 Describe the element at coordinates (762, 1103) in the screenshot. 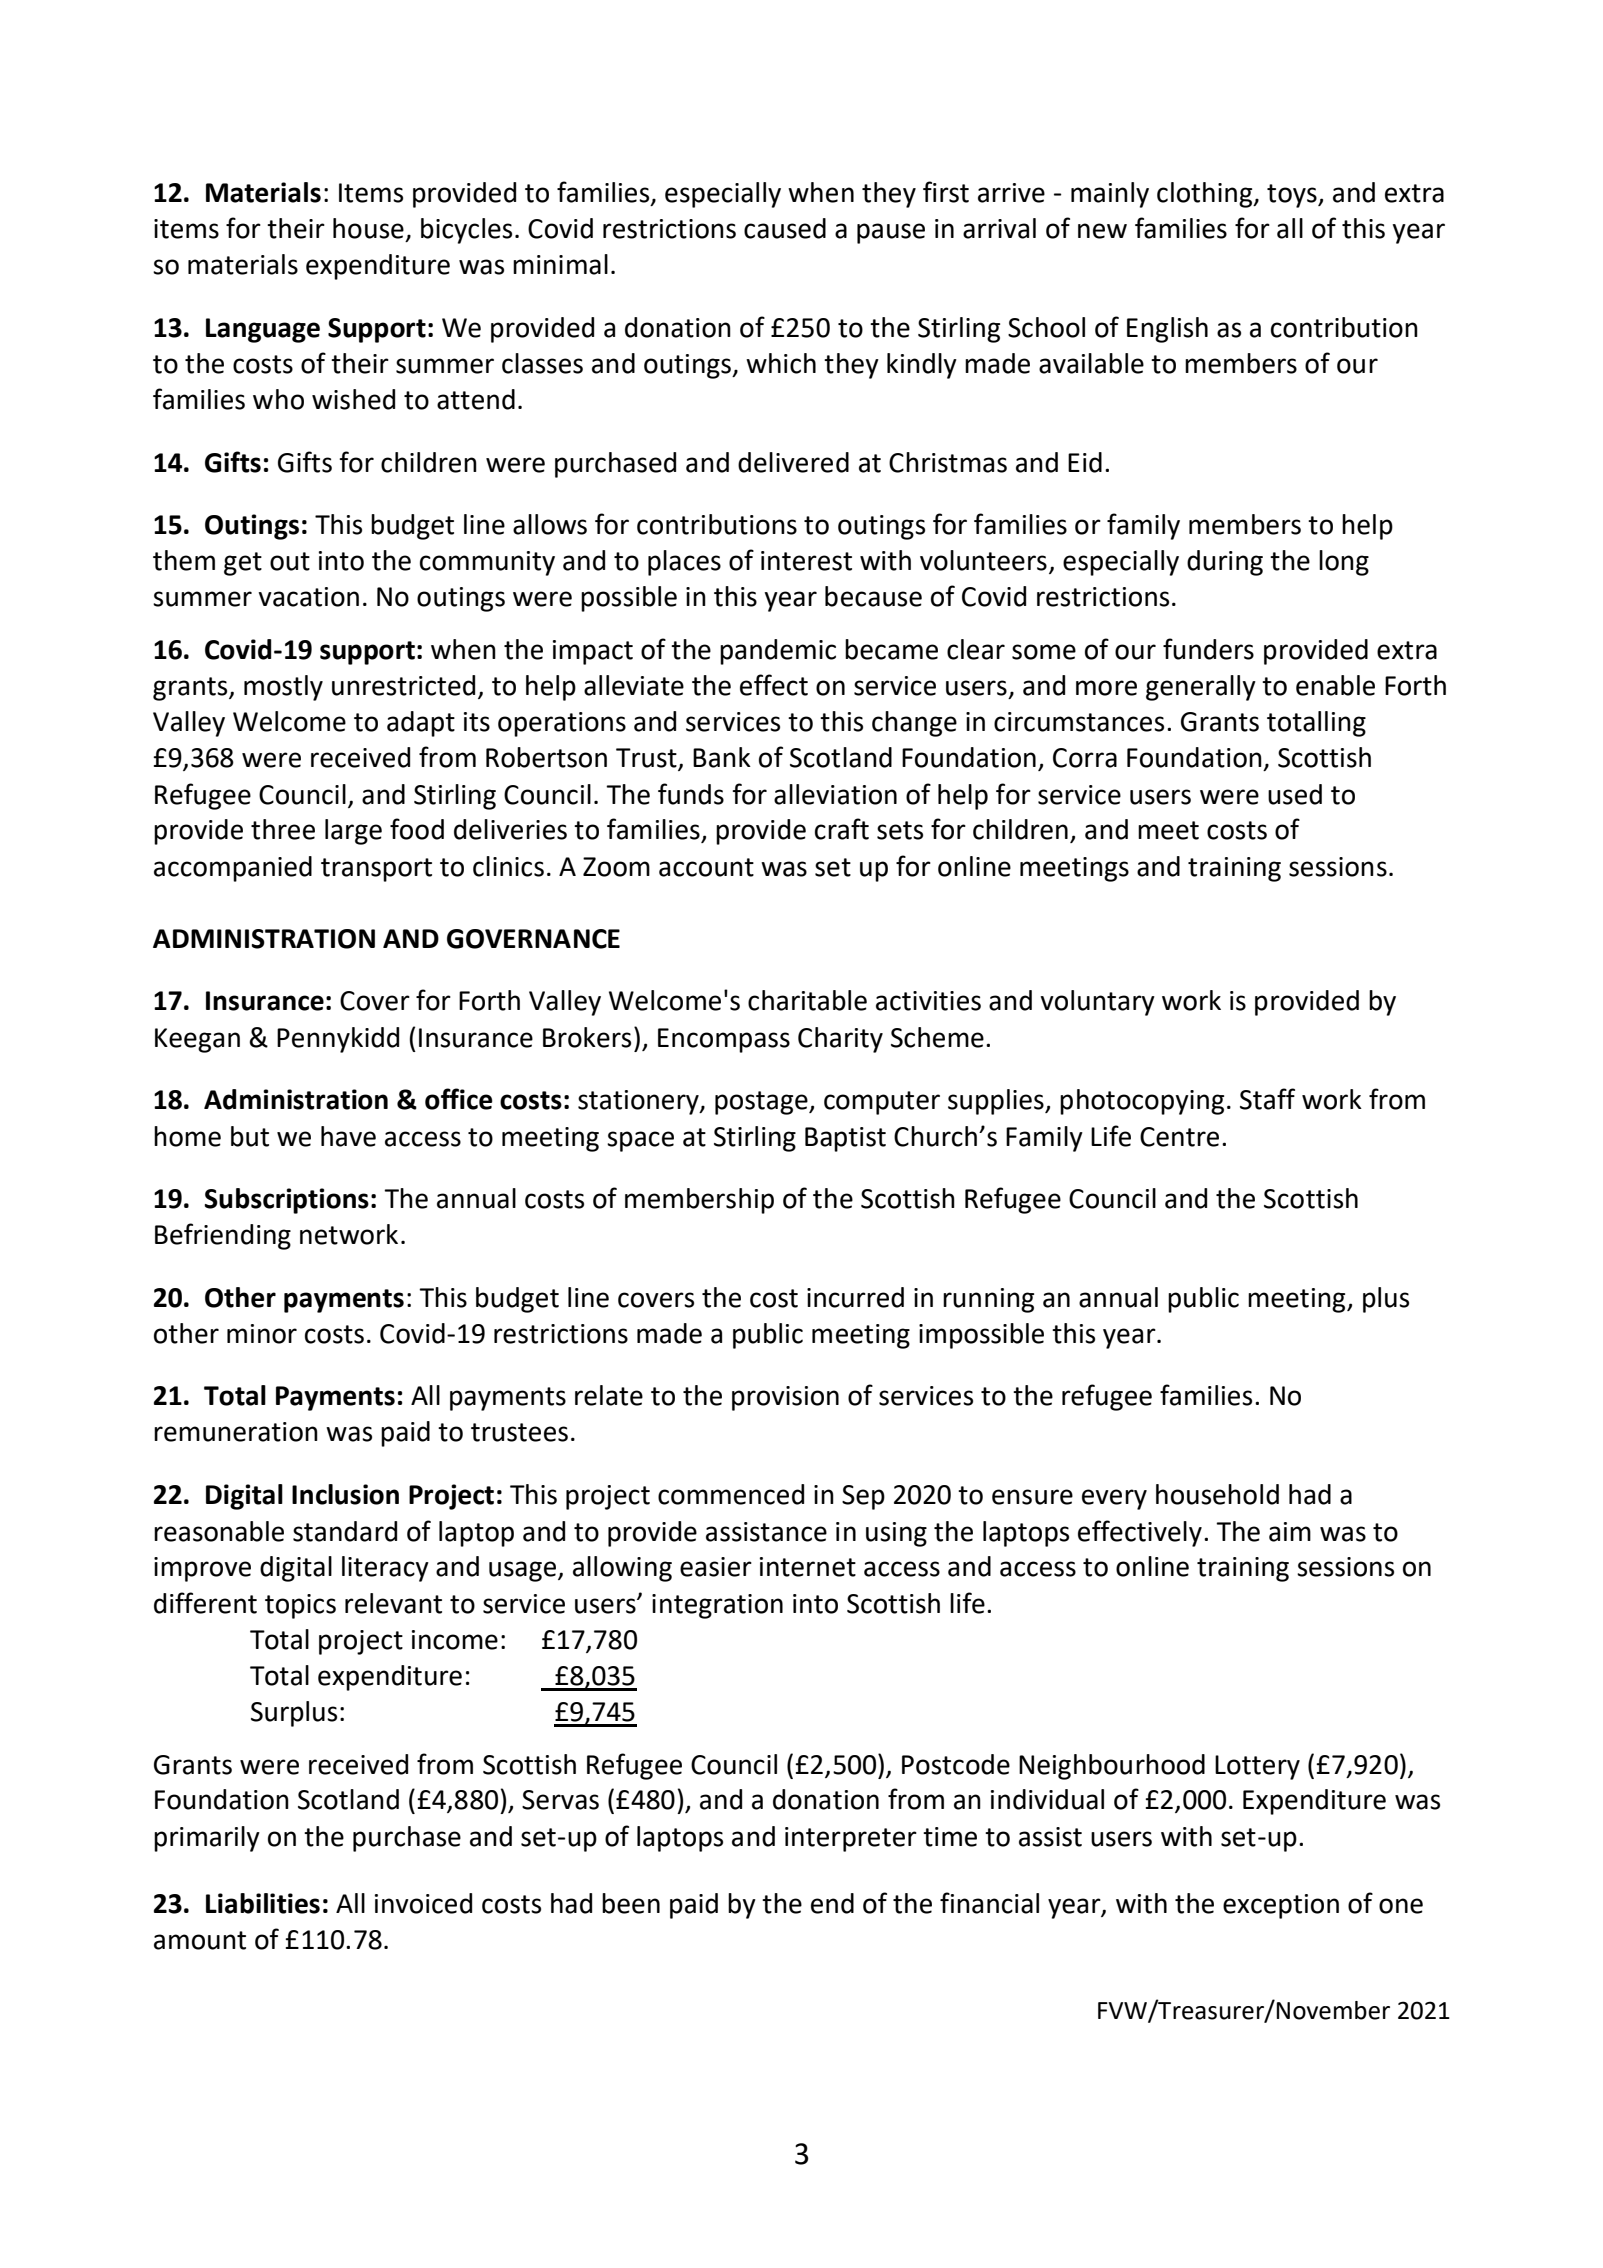

I see `postage` at that location.
